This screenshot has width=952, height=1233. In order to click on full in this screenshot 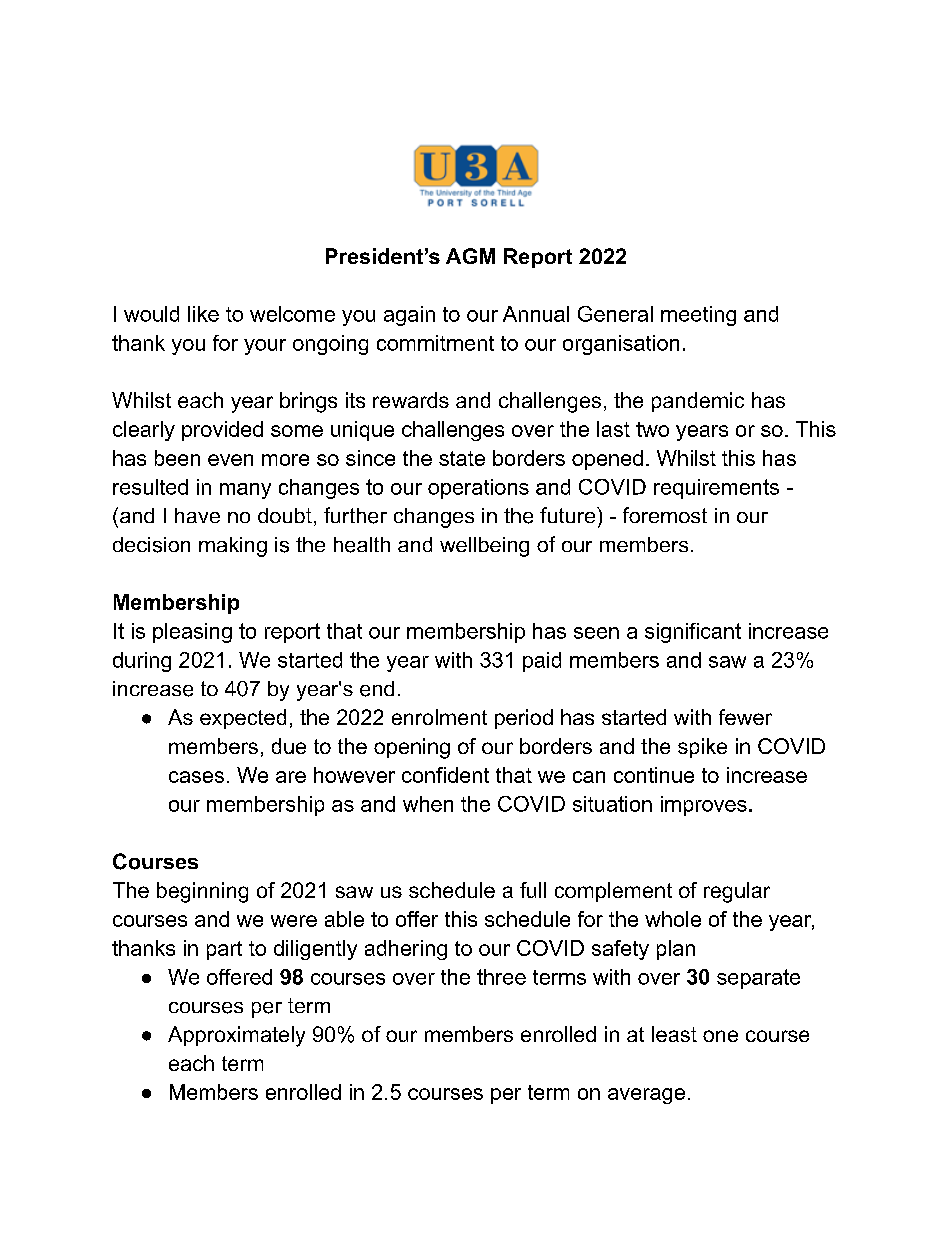, I will do `click(533, 890)`.
